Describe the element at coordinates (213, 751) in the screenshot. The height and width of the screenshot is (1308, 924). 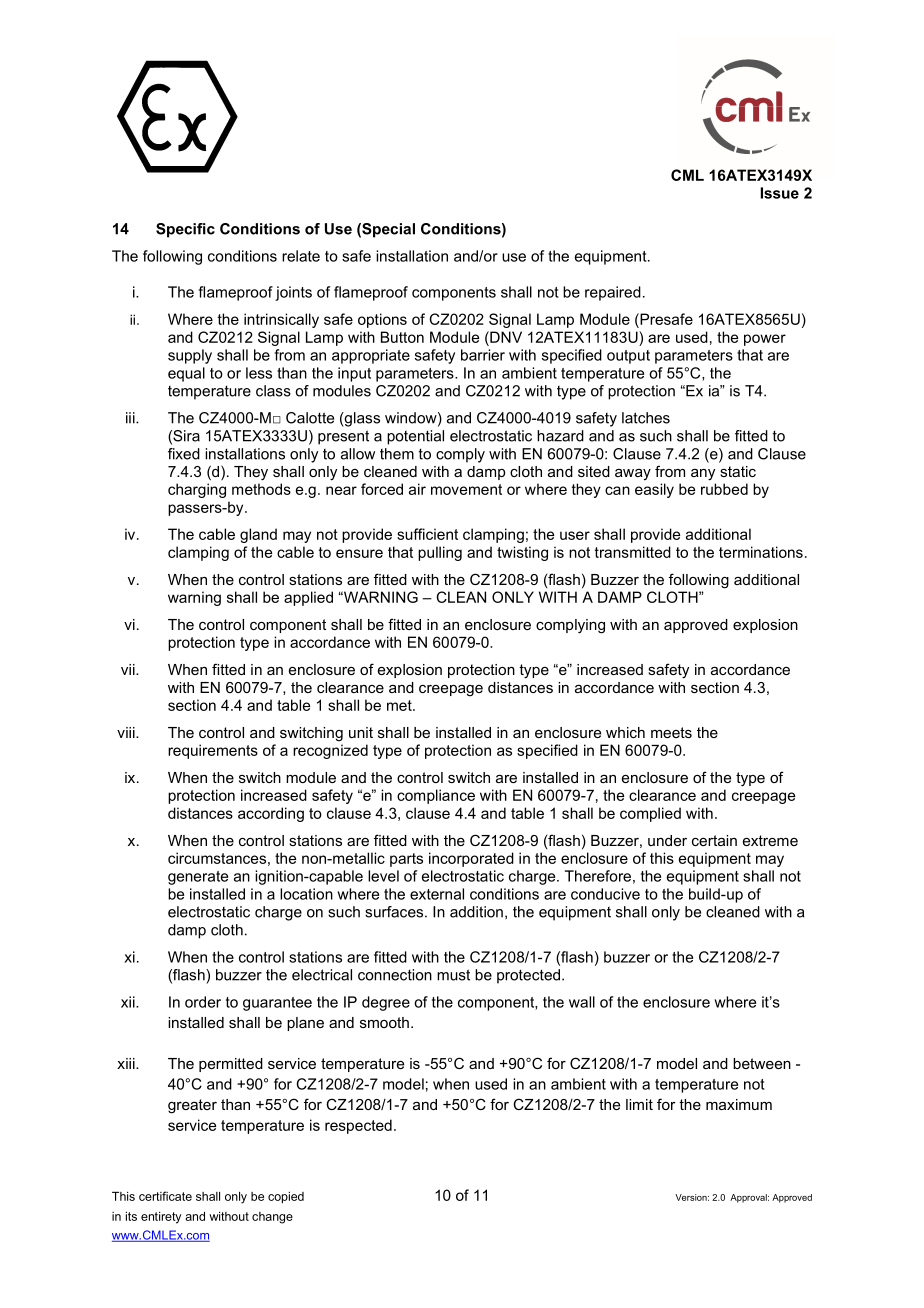
I see `requirements` at that location.
